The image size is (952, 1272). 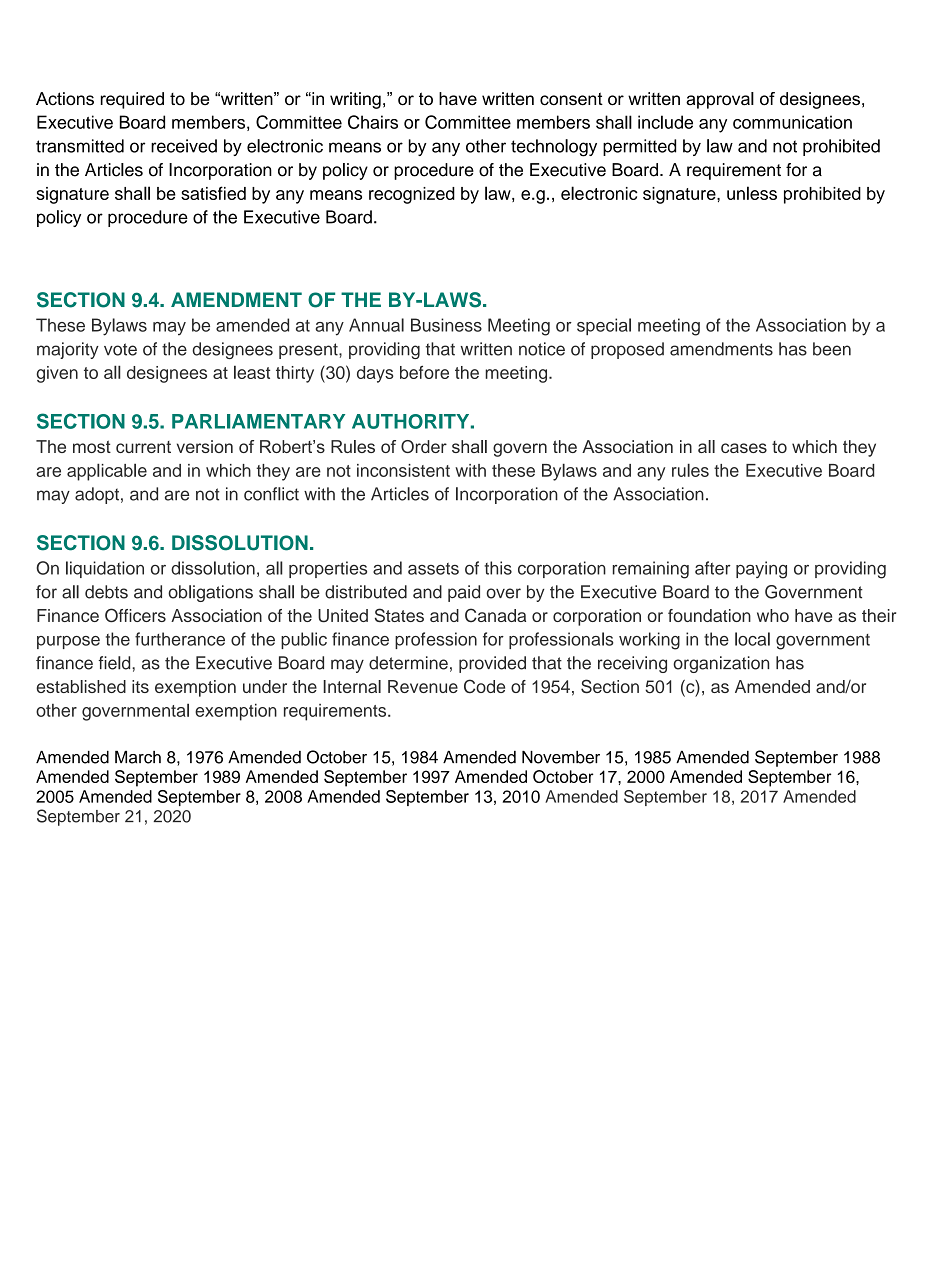 What do you see at coordinates (792, 122) in the document?
I see `communication` at bounding box center [792, 122].
